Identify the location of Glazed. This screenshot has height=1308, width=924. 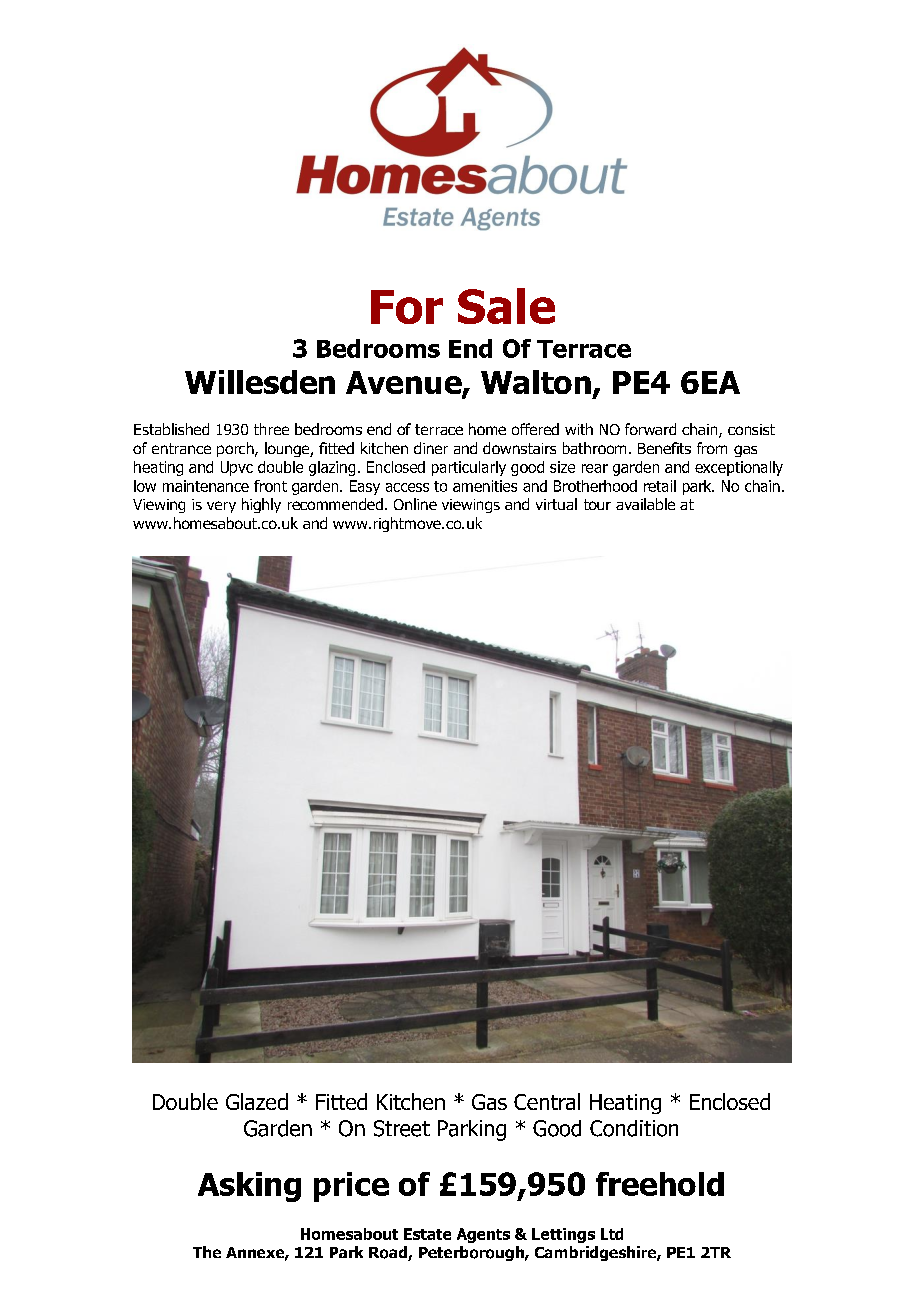
(257, 1101).
